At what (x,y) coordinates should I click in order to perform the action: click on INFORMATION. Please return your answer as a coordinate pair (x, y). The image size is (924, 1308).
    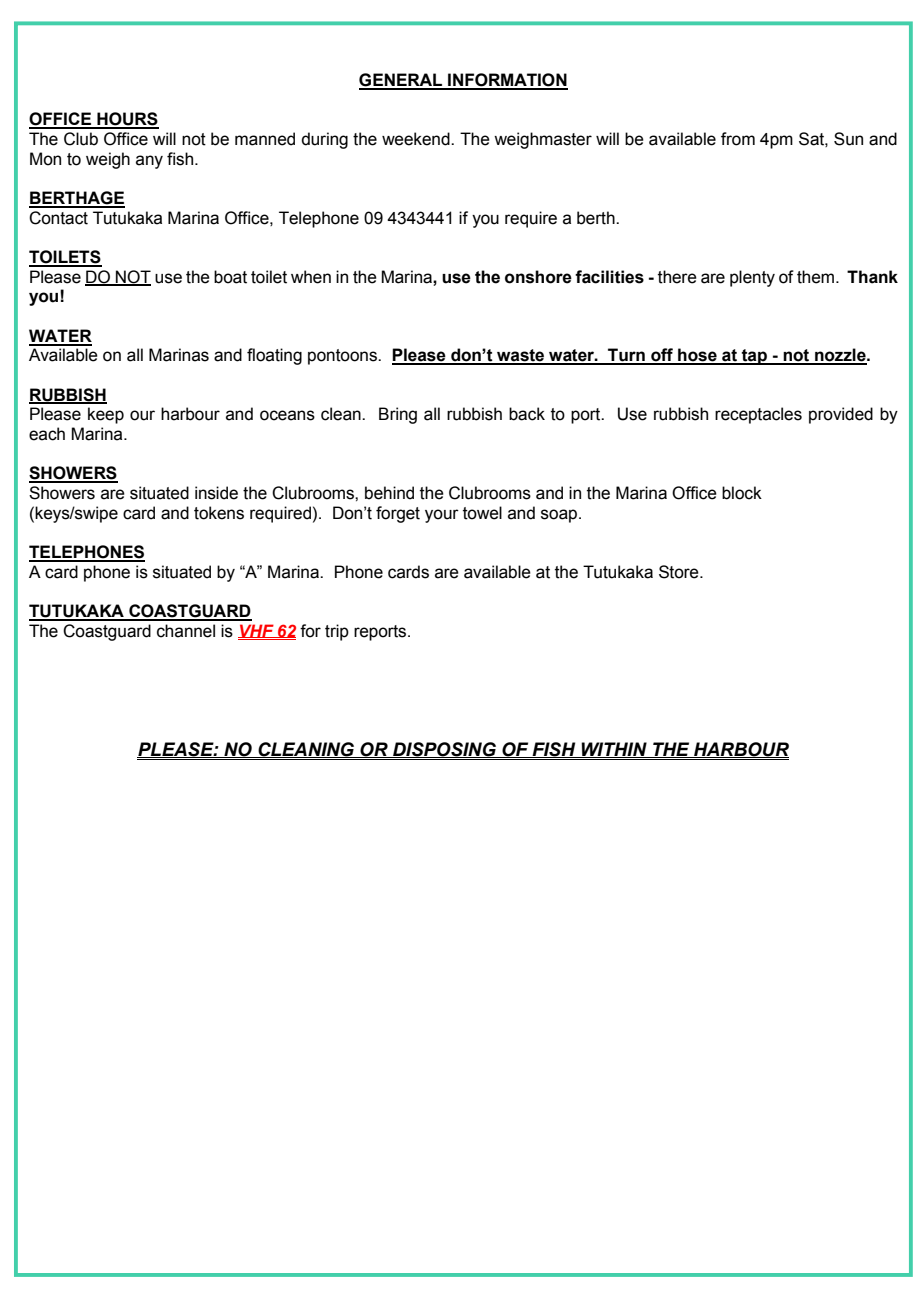
    Looking at the image, I should click on (507, 81).
